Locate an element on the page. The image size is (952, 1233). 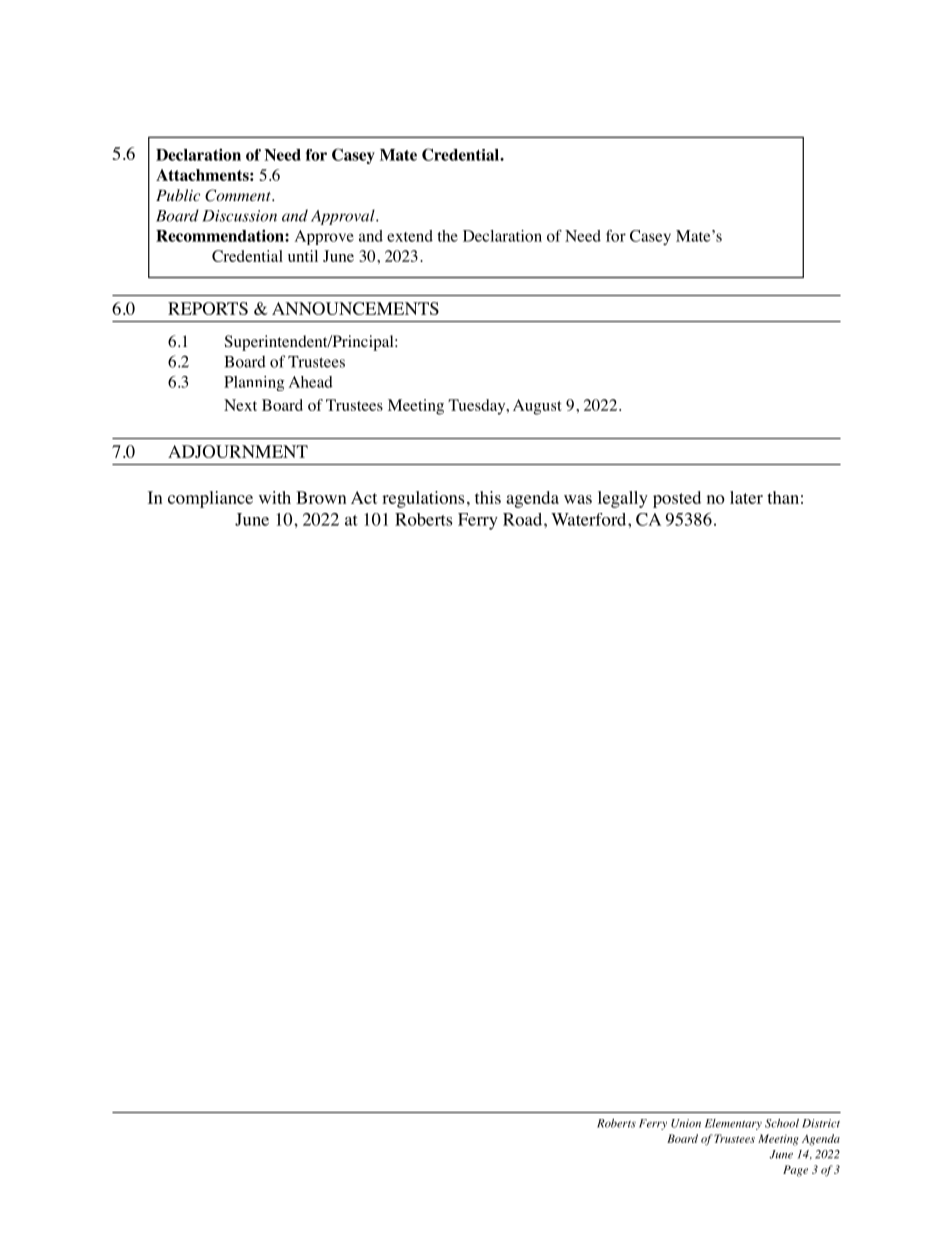
Road is located at coordinates (524, 519).
